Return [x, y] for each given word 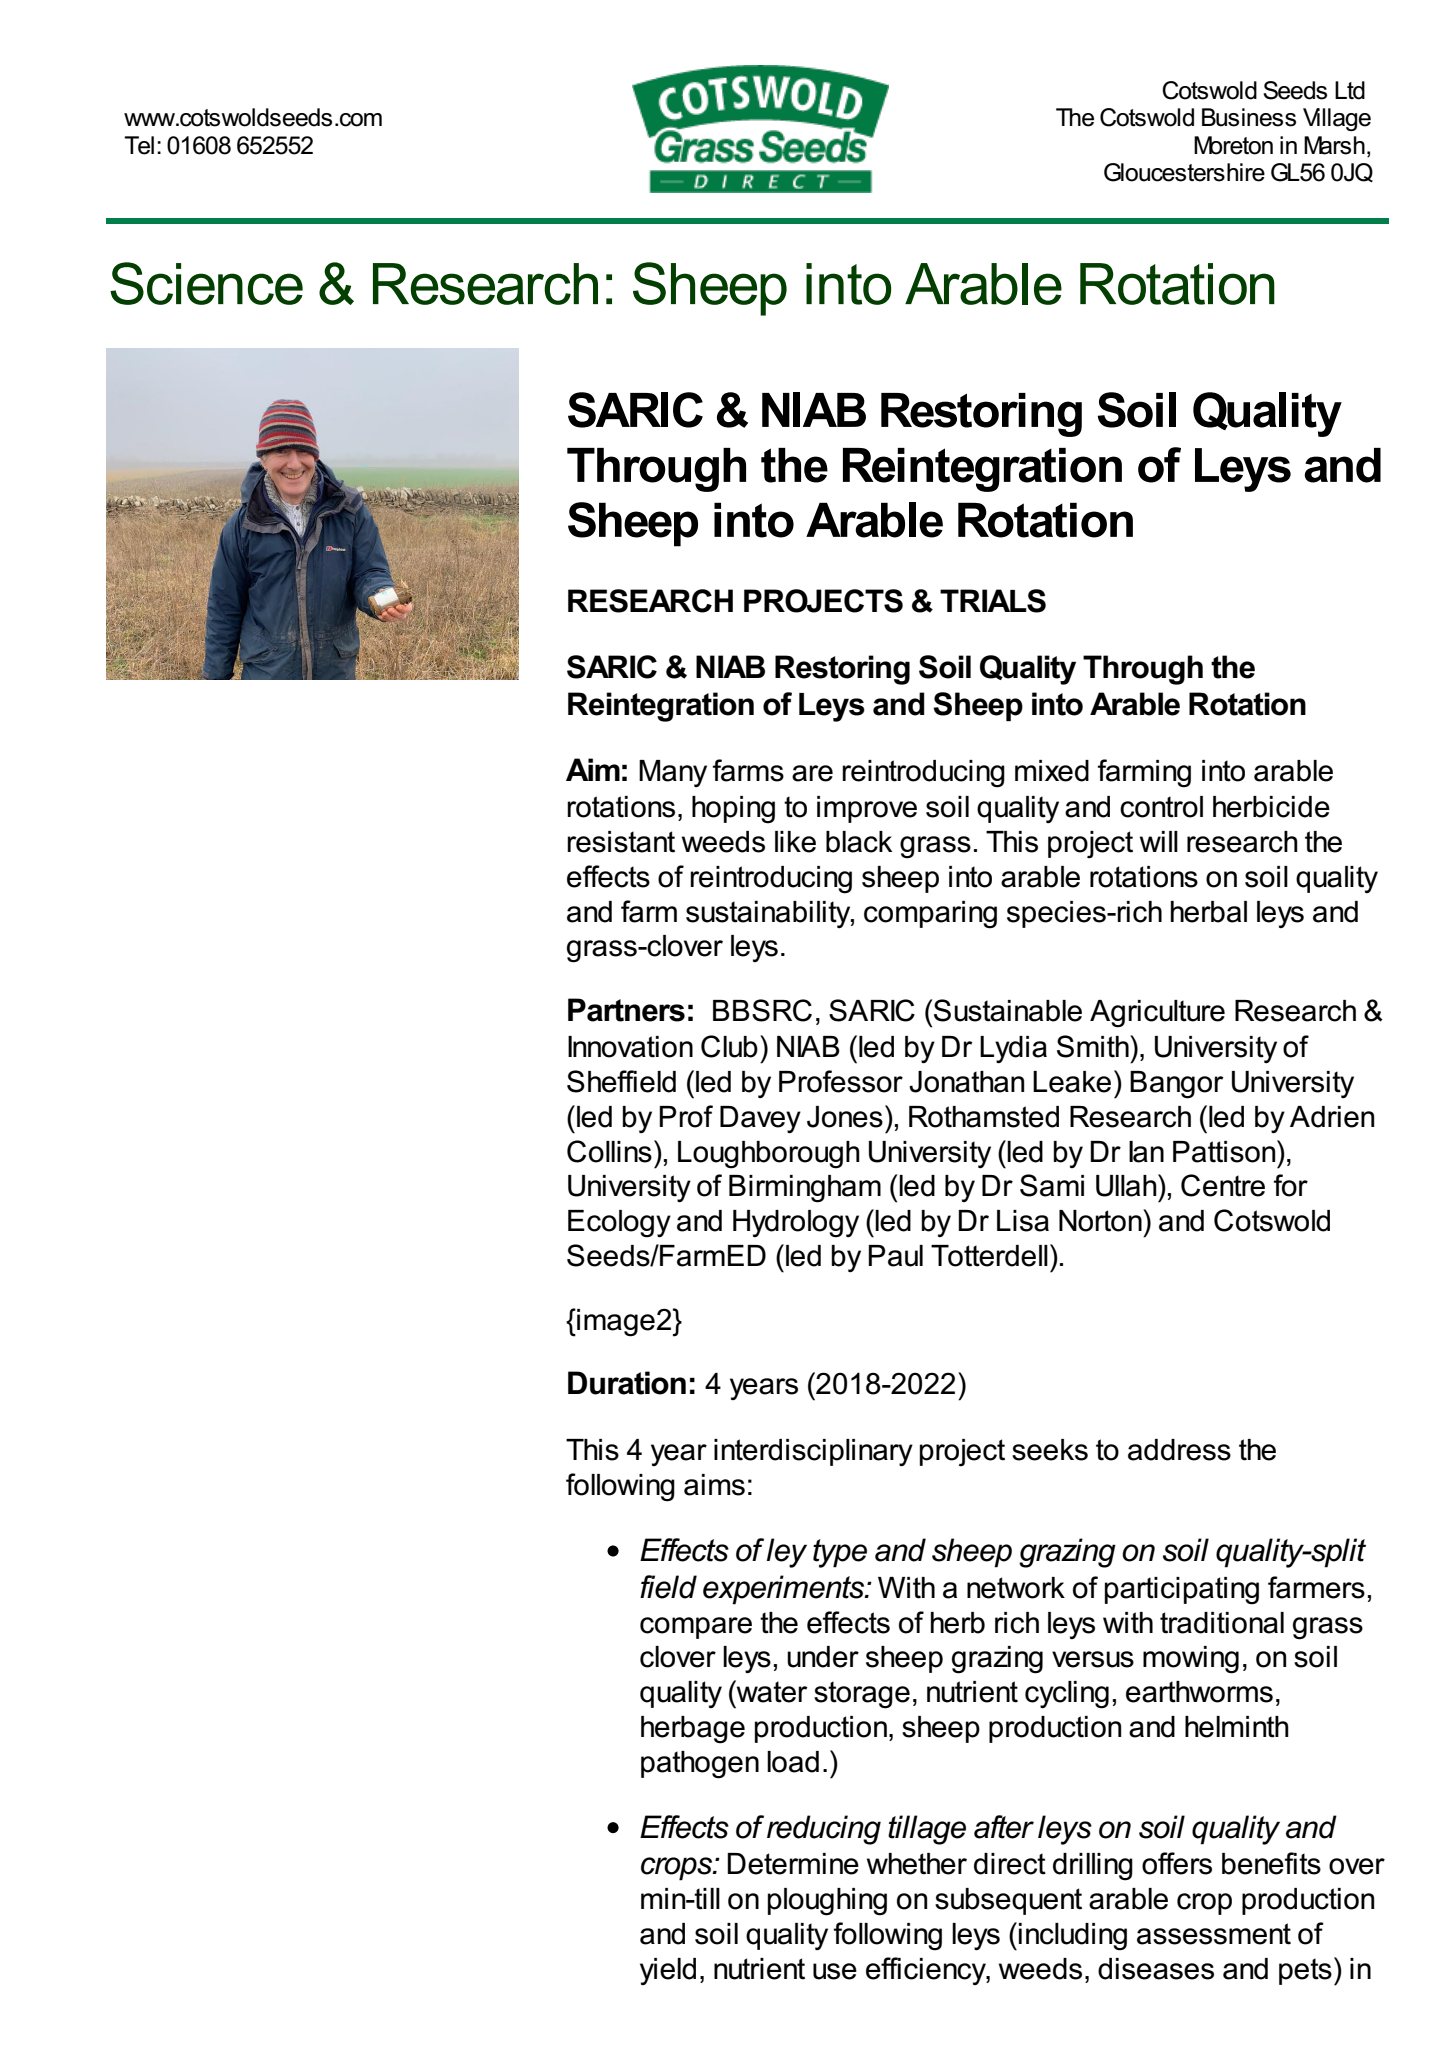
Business [1249, 117]
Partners [626, 1010]
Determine [793, 1864]
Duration [627, 1383]
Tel [139, 145]
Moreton [1233, 145]
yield [668, 1971]
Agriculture [1157, 1014]
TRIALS [993, 601]
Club [729, 1046]
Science [206, 283]
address [1179, 1450]
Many [673, 773]
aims [714, 1485]
